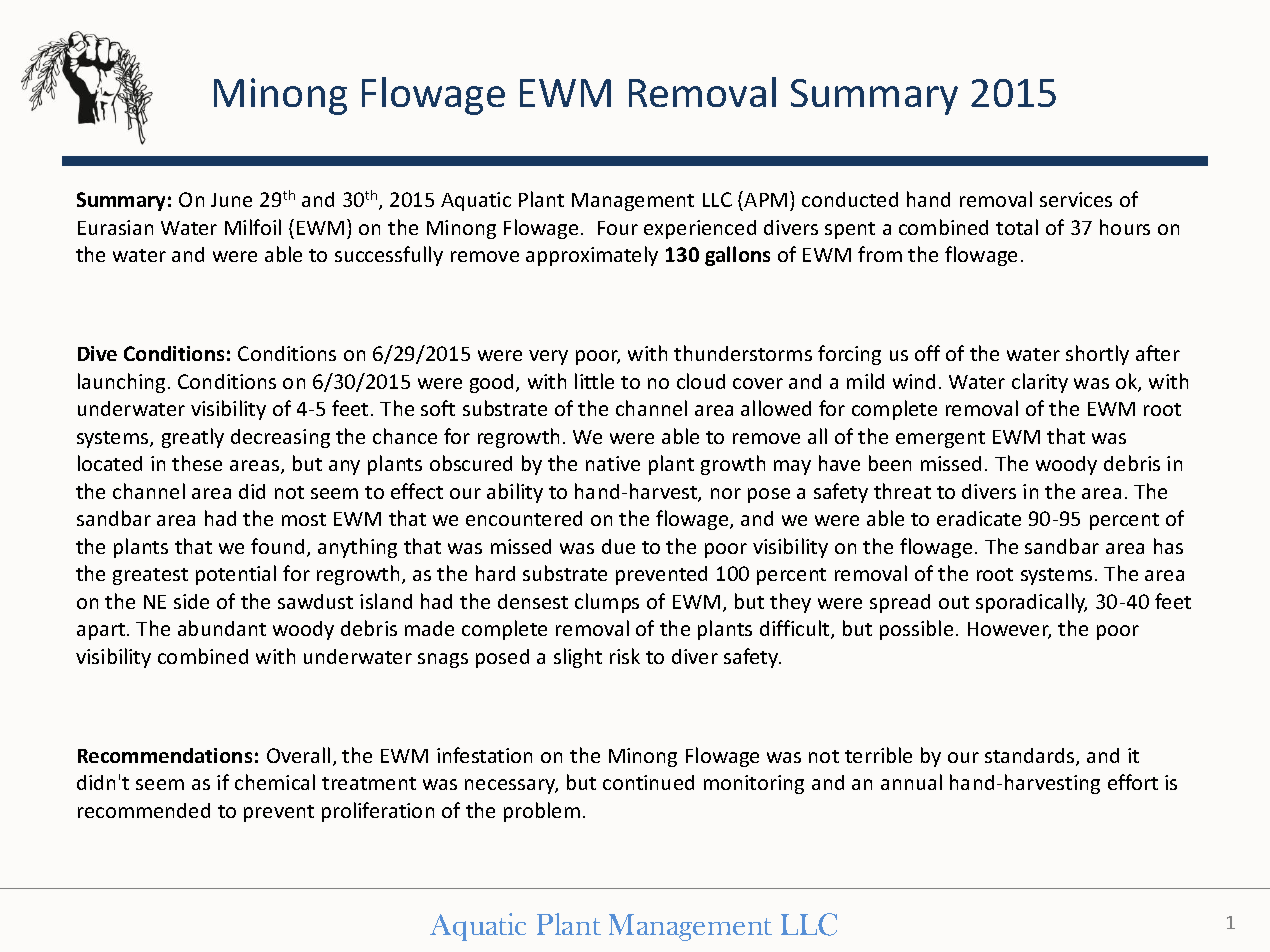 The image size is (1270, 952). Describe the element at coordinates (275, 782) in the screenshot. I see `chemical` at that location.
